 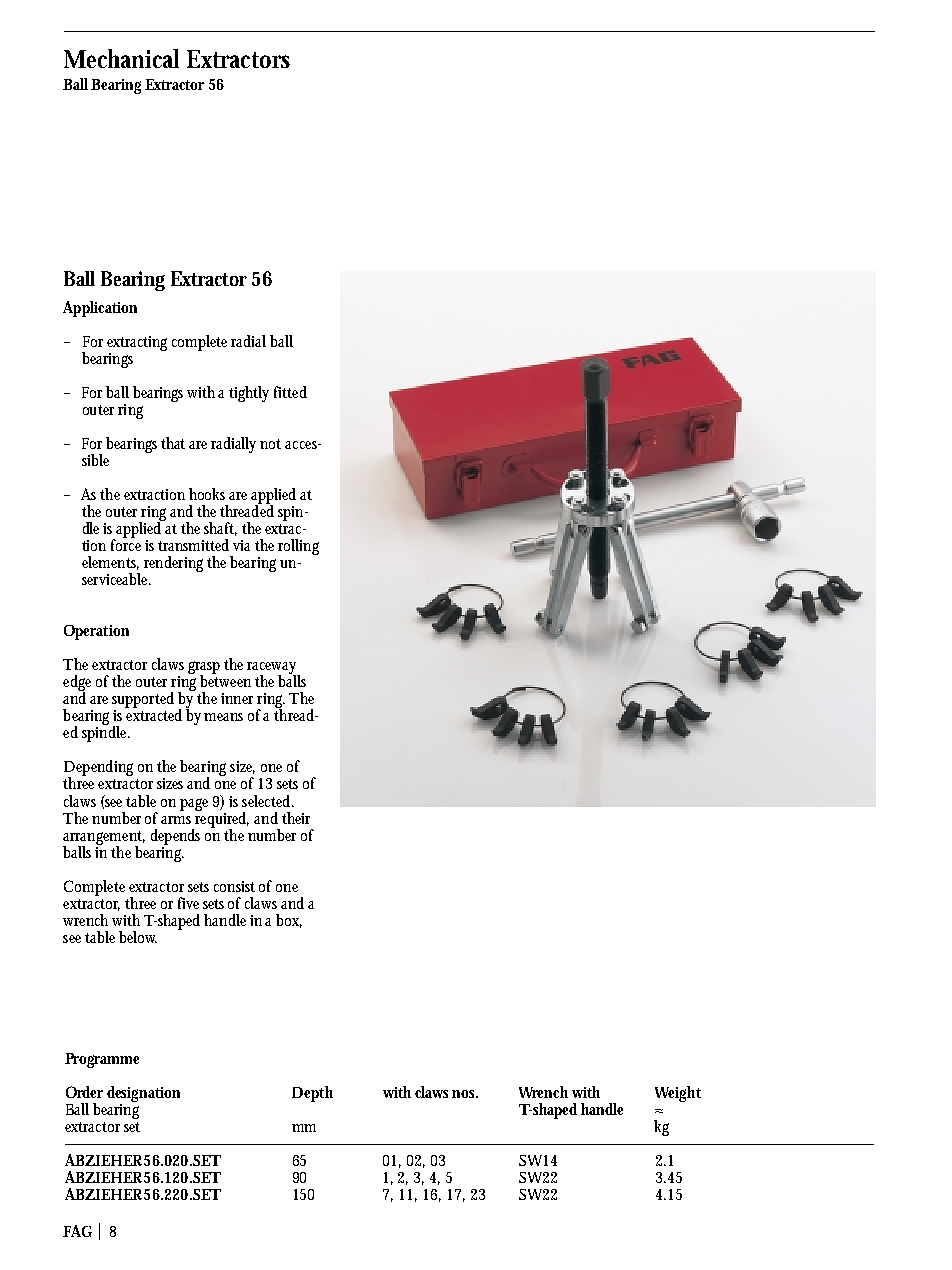 What do you see at coordinates (290, 392) in the screenshot?
I see `fitted` at bounding box center [290, 392].
